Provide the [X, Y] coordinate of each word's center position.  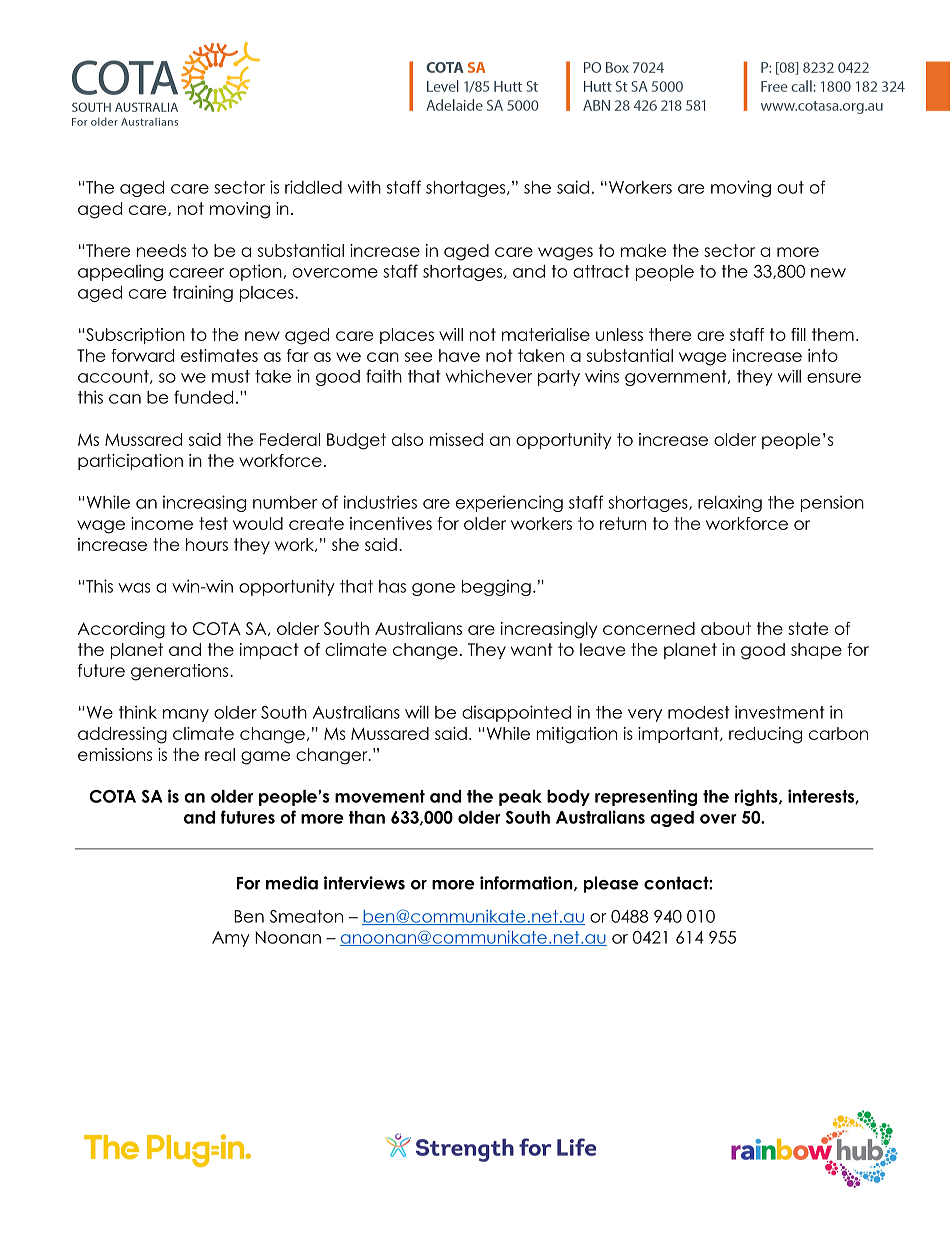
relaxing [730, 503]
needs [161, 250]
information [527, 883]
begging [496, 587]
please [611, 884]
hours [207, 544]
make [643, 250]
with [364, 187]
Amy [231, 939]
